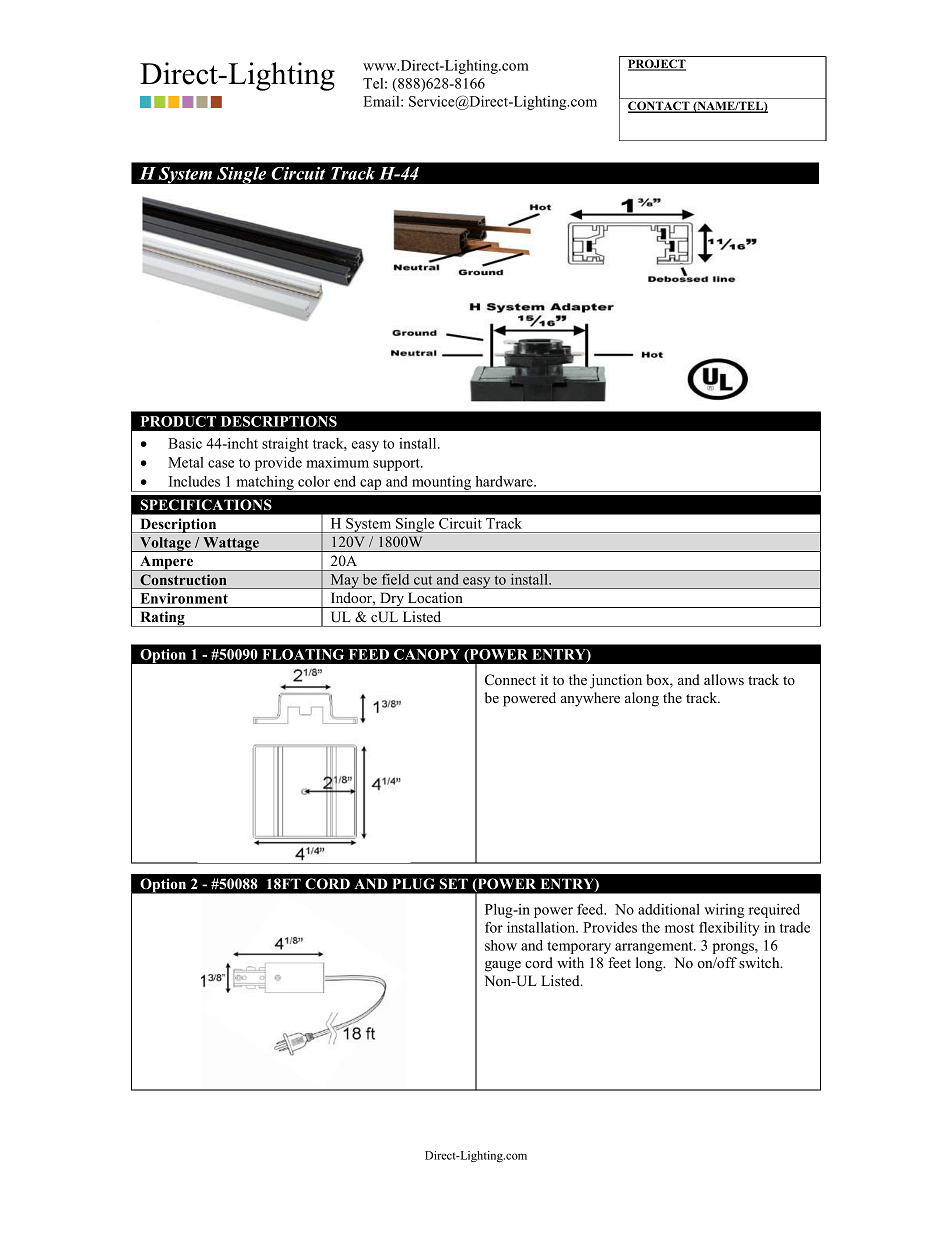  What do you see at coordinates (423, 580) in the screenshot?
I see `cut` at bounding box center [423, 580].
